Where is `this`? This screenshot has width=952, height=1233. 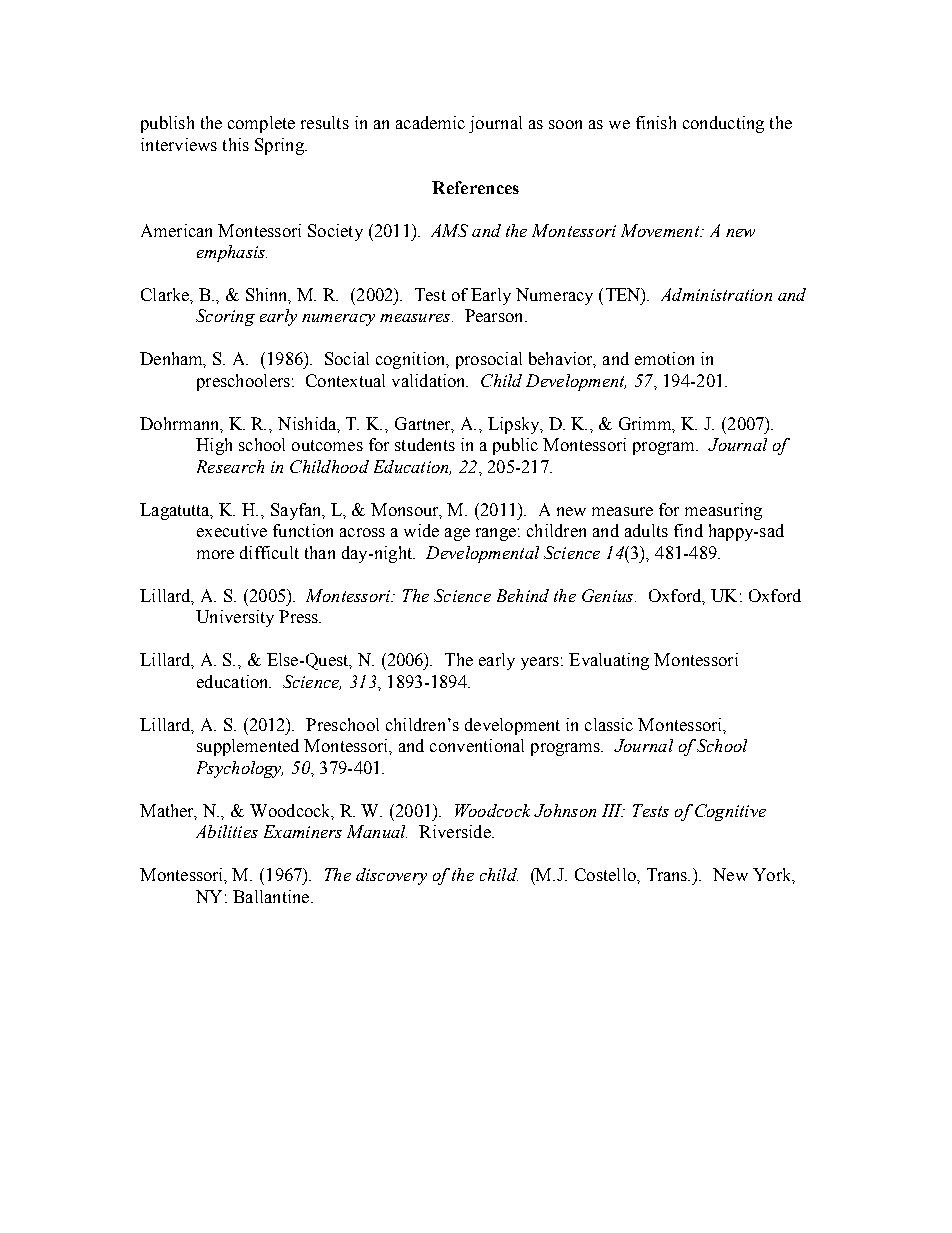 this is located at coordinates (236, 144).
